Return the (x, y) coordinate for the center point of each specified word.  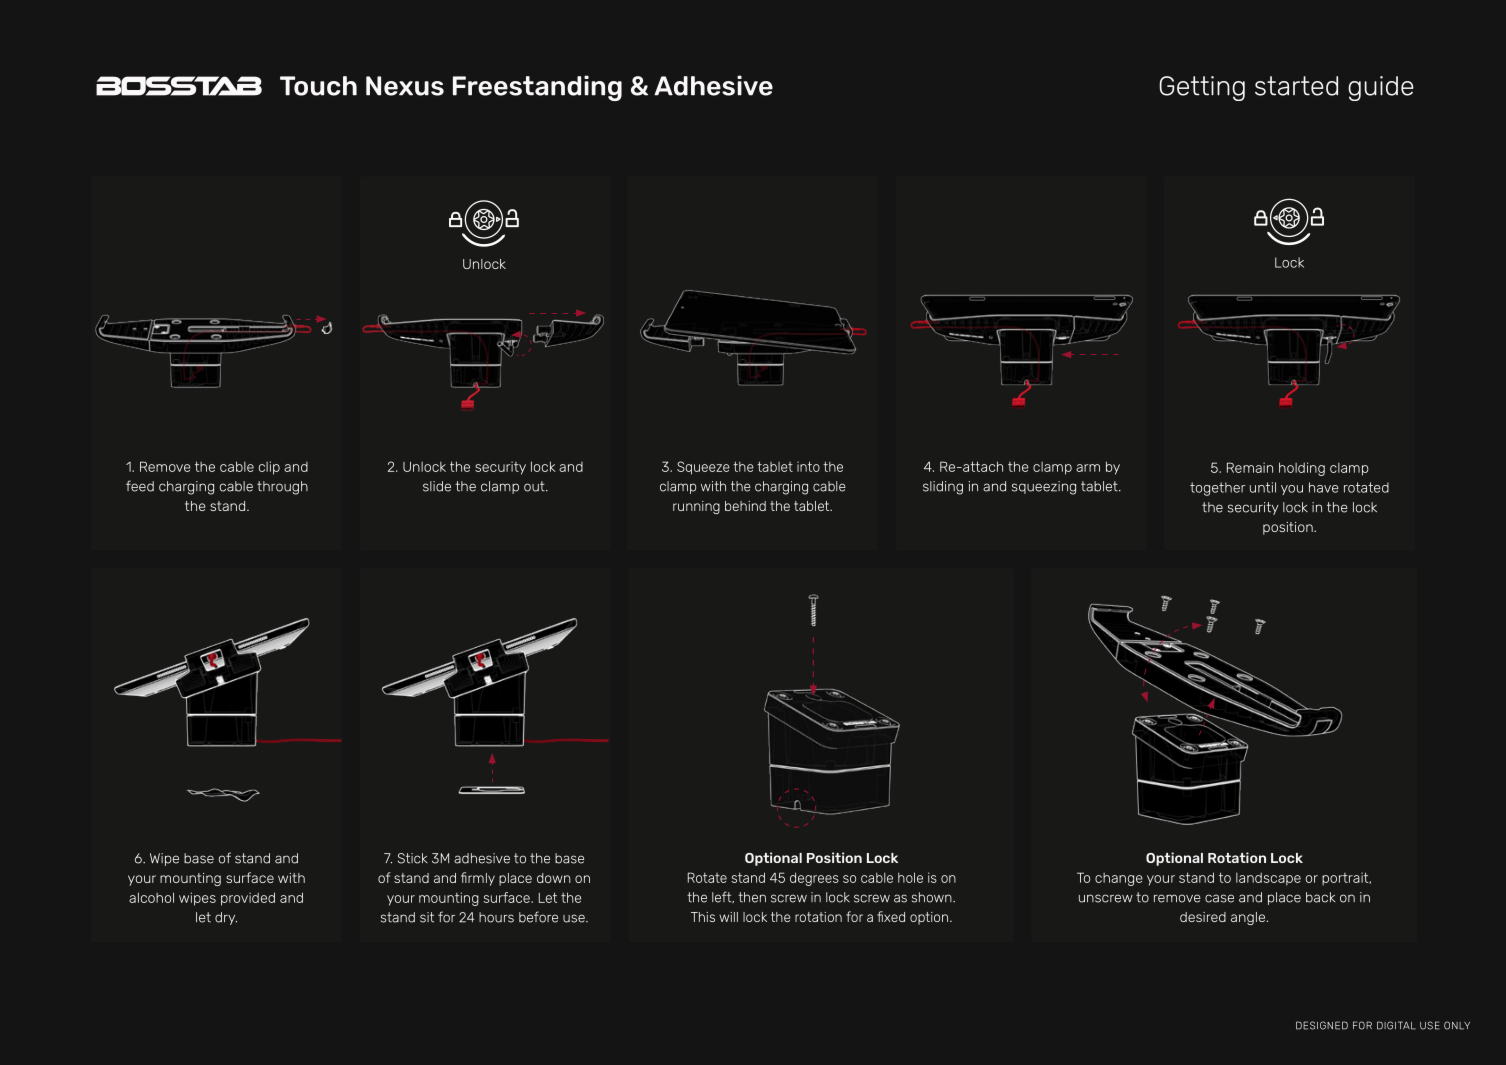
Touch (318, 86)
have (1324, 487)
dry (226, 918)
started (1296, 86)
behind (745, 506)
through (282, 488)
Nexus (405, 86)
